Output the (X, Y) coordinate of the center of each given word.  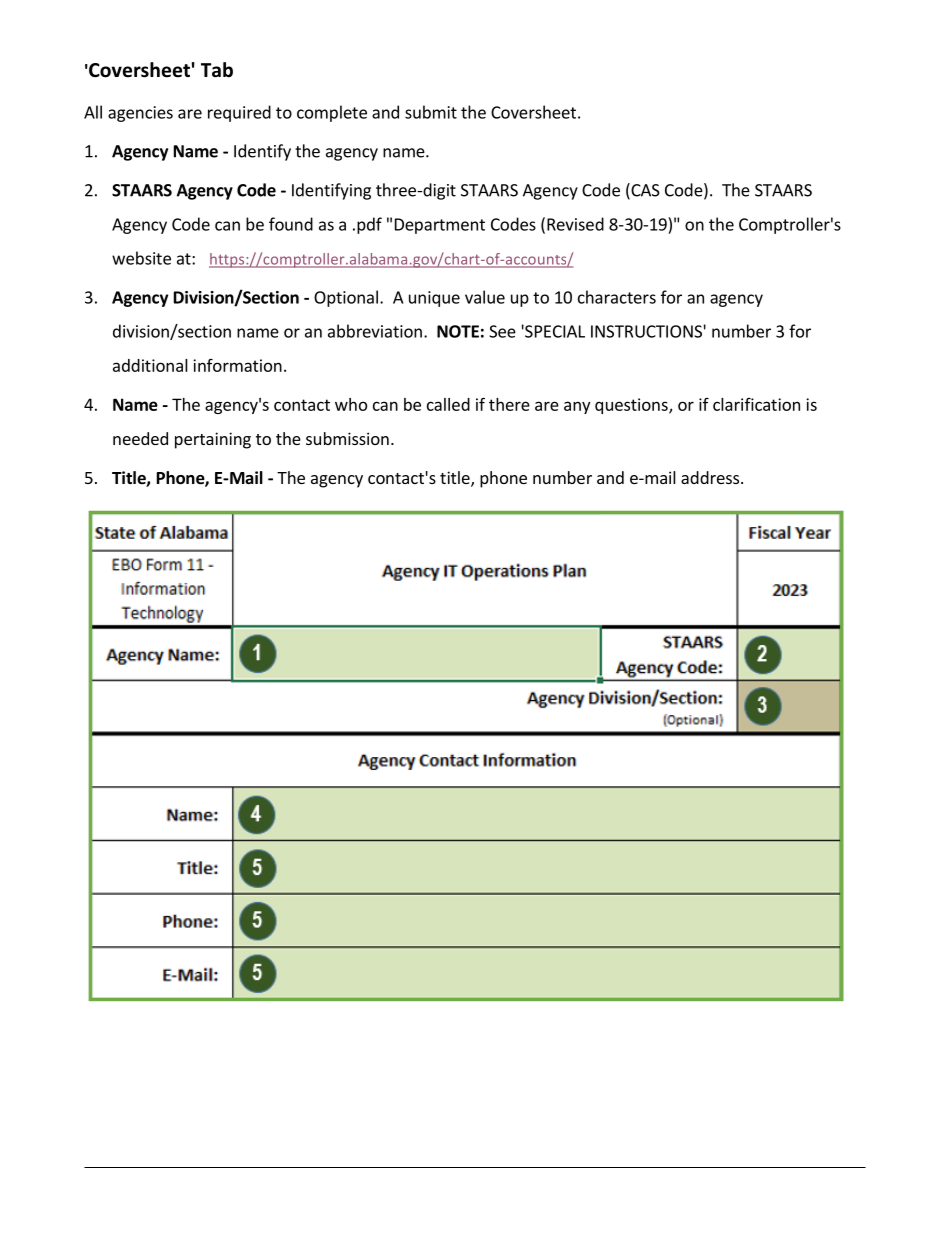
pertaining (213, 440)
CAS (644, 191)
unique (434, 299)
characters (617, 297)
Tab (217, 70)
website (141, 258)
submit (431, 112)
